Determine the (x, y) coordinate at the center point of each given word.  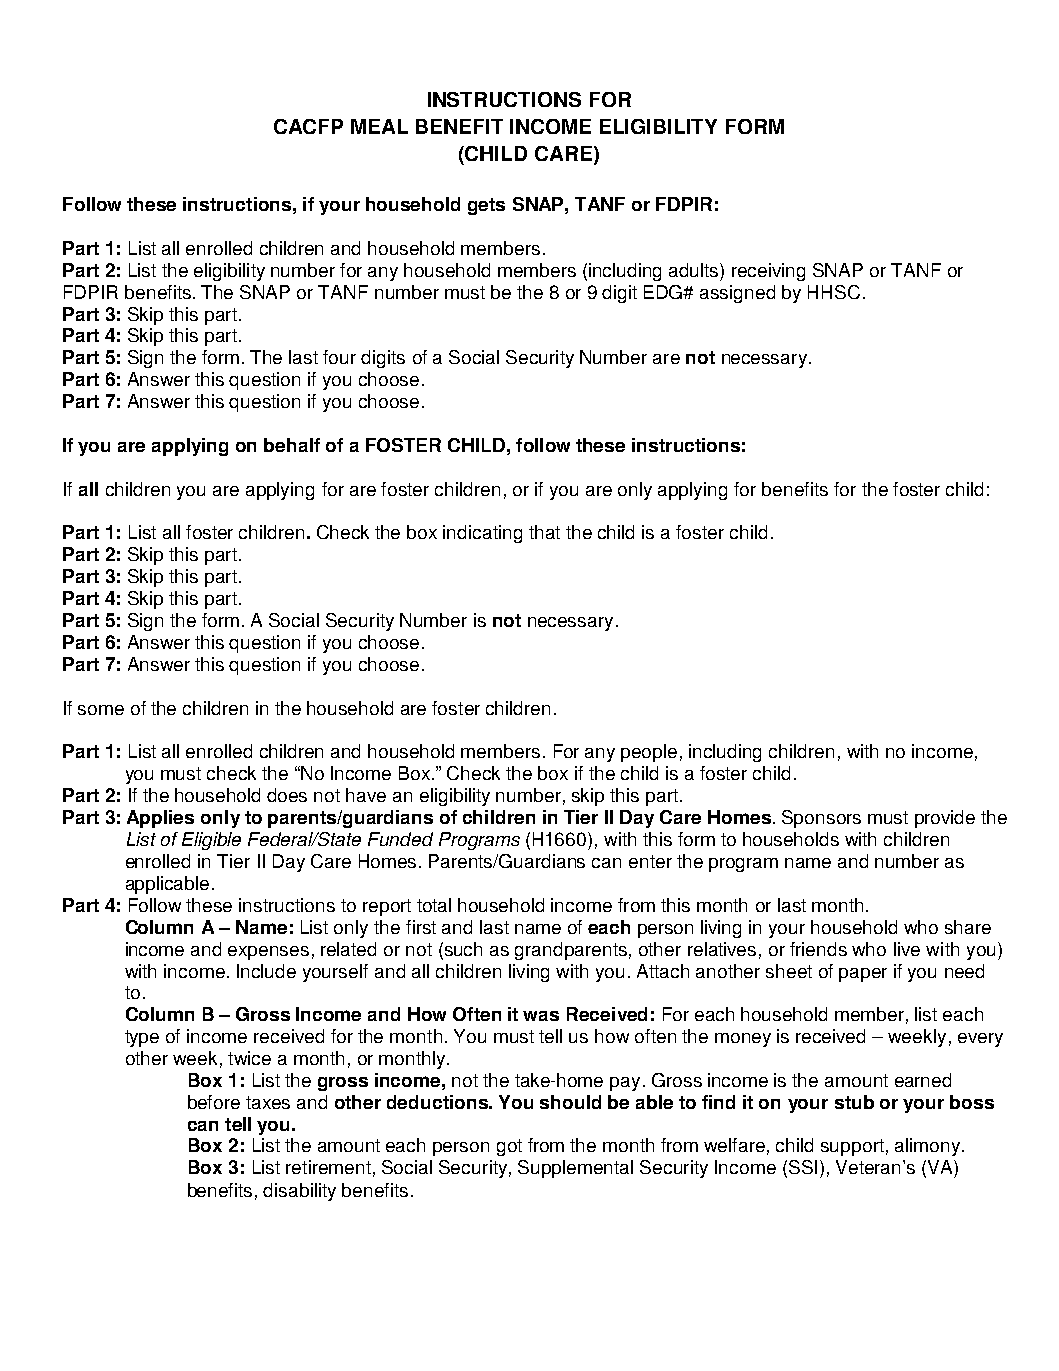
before (214, 1102)
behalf (292, 445)
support (852, 1147)
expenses (268, 953)
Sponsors (821, 819)
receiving (768, 272)
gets (486, 206)
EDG (664, 292)
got (509, 1147)
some (101, 710)
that (544, 532)
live (907, 949)
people (649, 753)
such (463, 949)
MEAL (379, 126)
